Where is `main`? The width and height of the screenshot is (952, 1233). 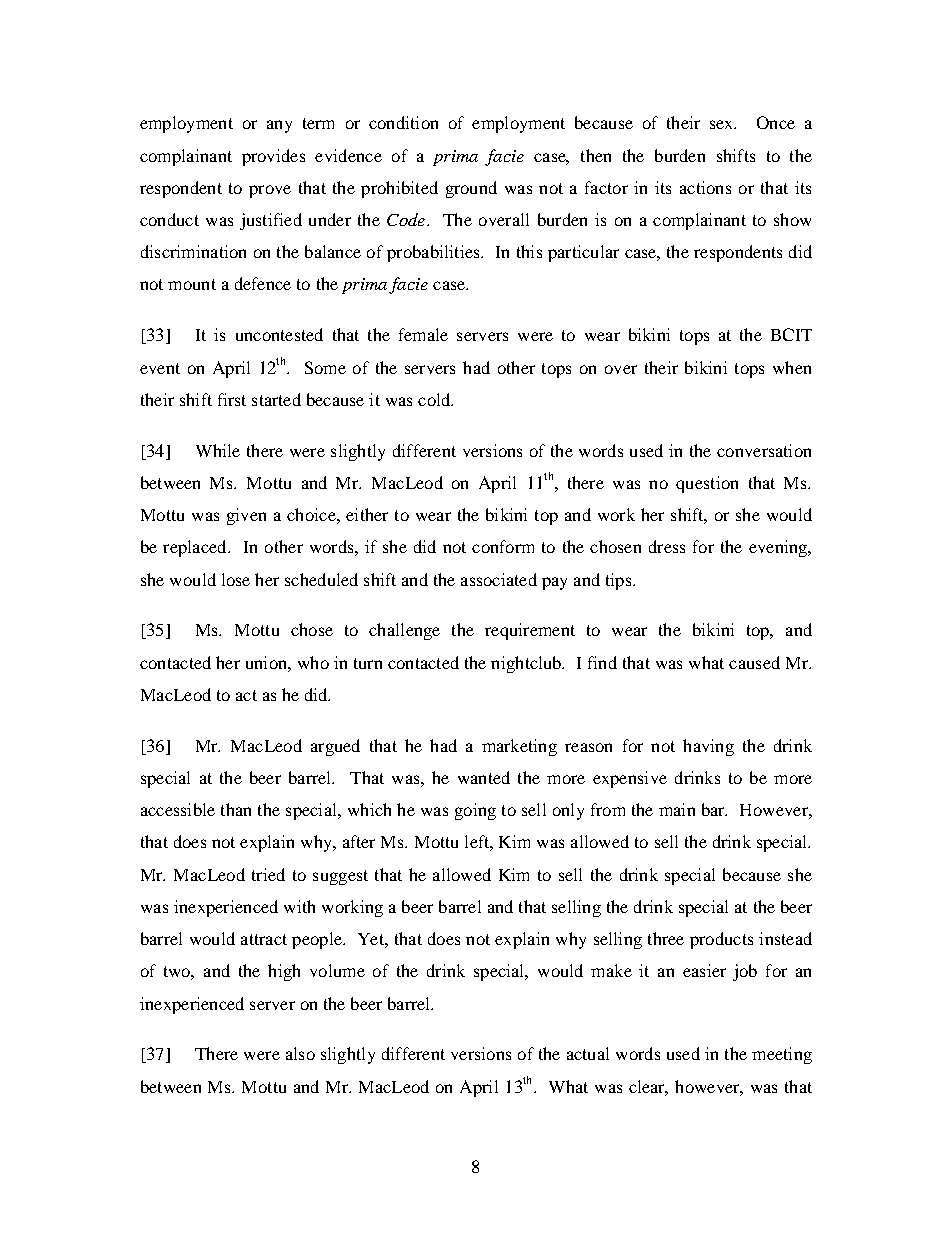 main is located at coordinates (677, 809).
